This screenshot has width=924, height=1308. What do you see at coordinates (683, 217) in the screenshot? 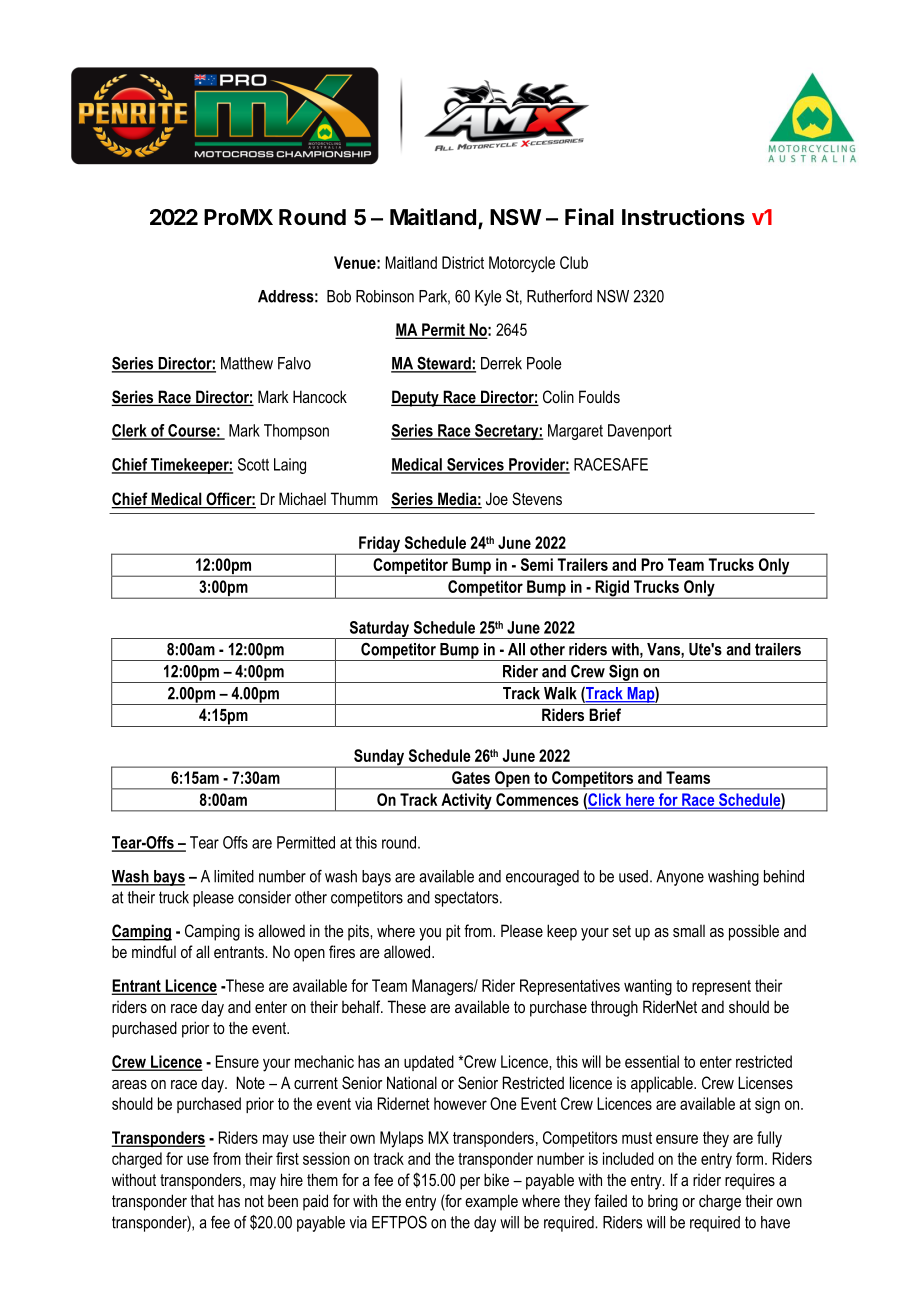
I see `Instructions` at bounding box center [683, 217].
